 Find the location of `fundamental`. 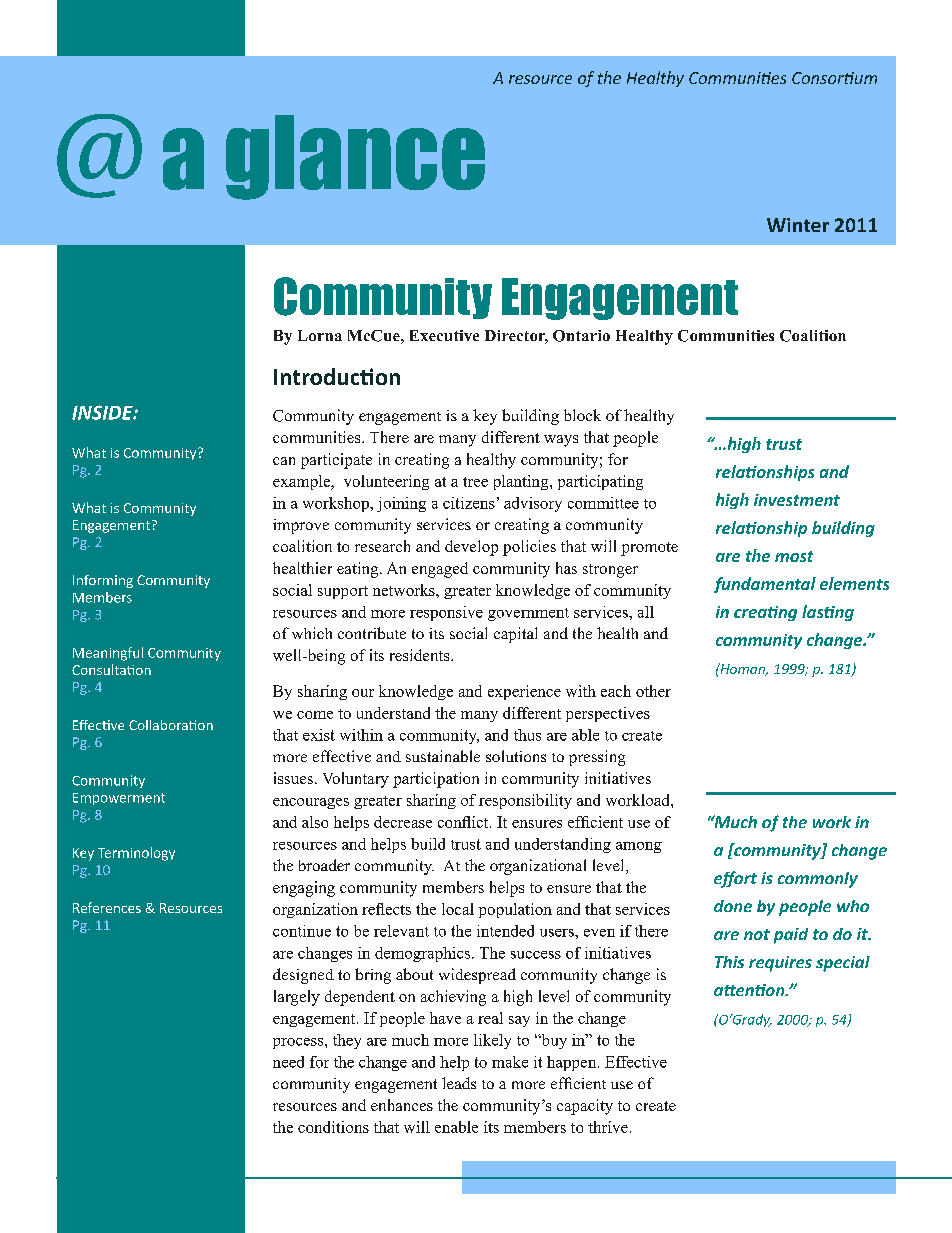

fundamental is located at coordinates (765, 585).
